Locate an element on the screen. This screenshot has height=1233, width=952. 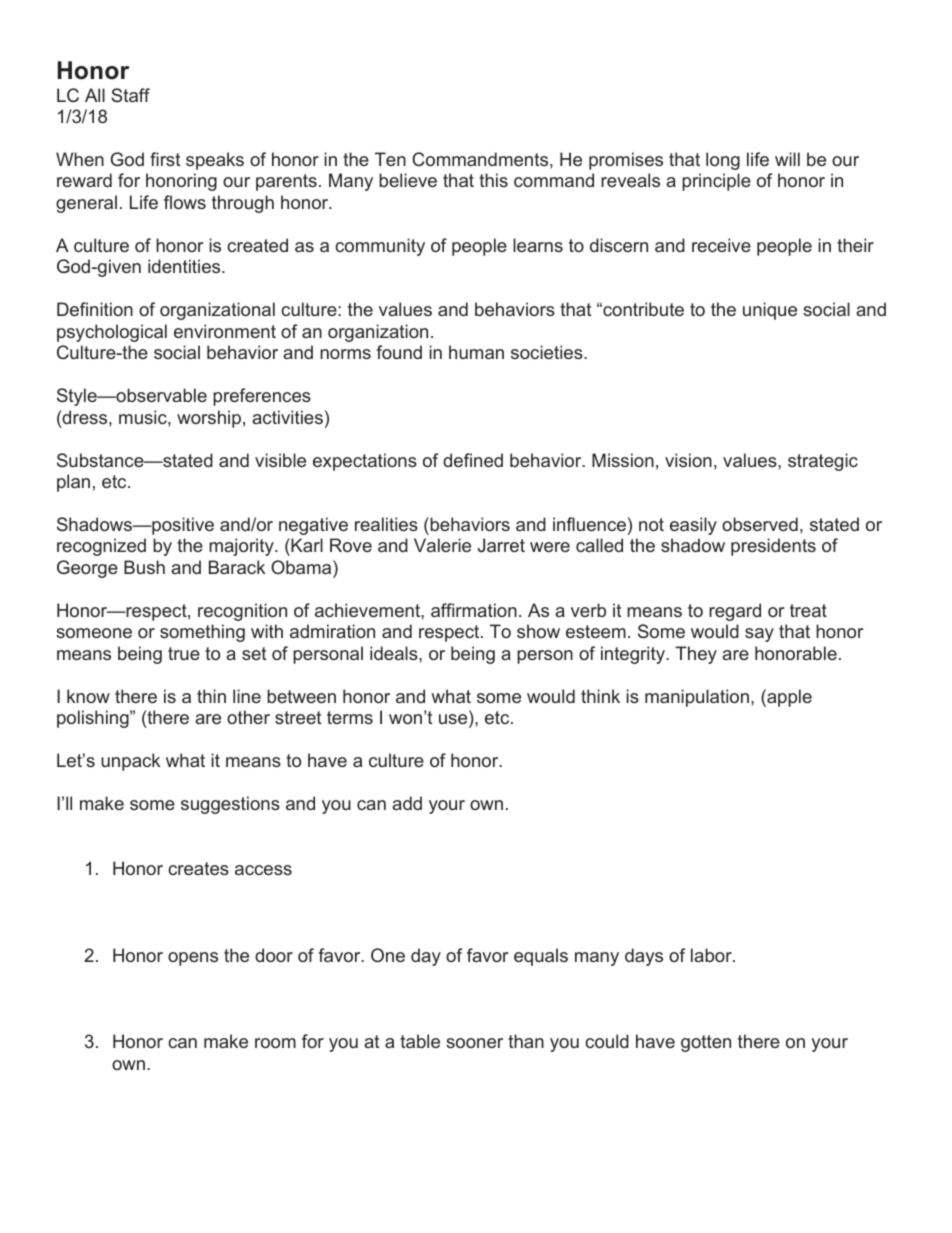
will is located at coordinates (787, 159).
